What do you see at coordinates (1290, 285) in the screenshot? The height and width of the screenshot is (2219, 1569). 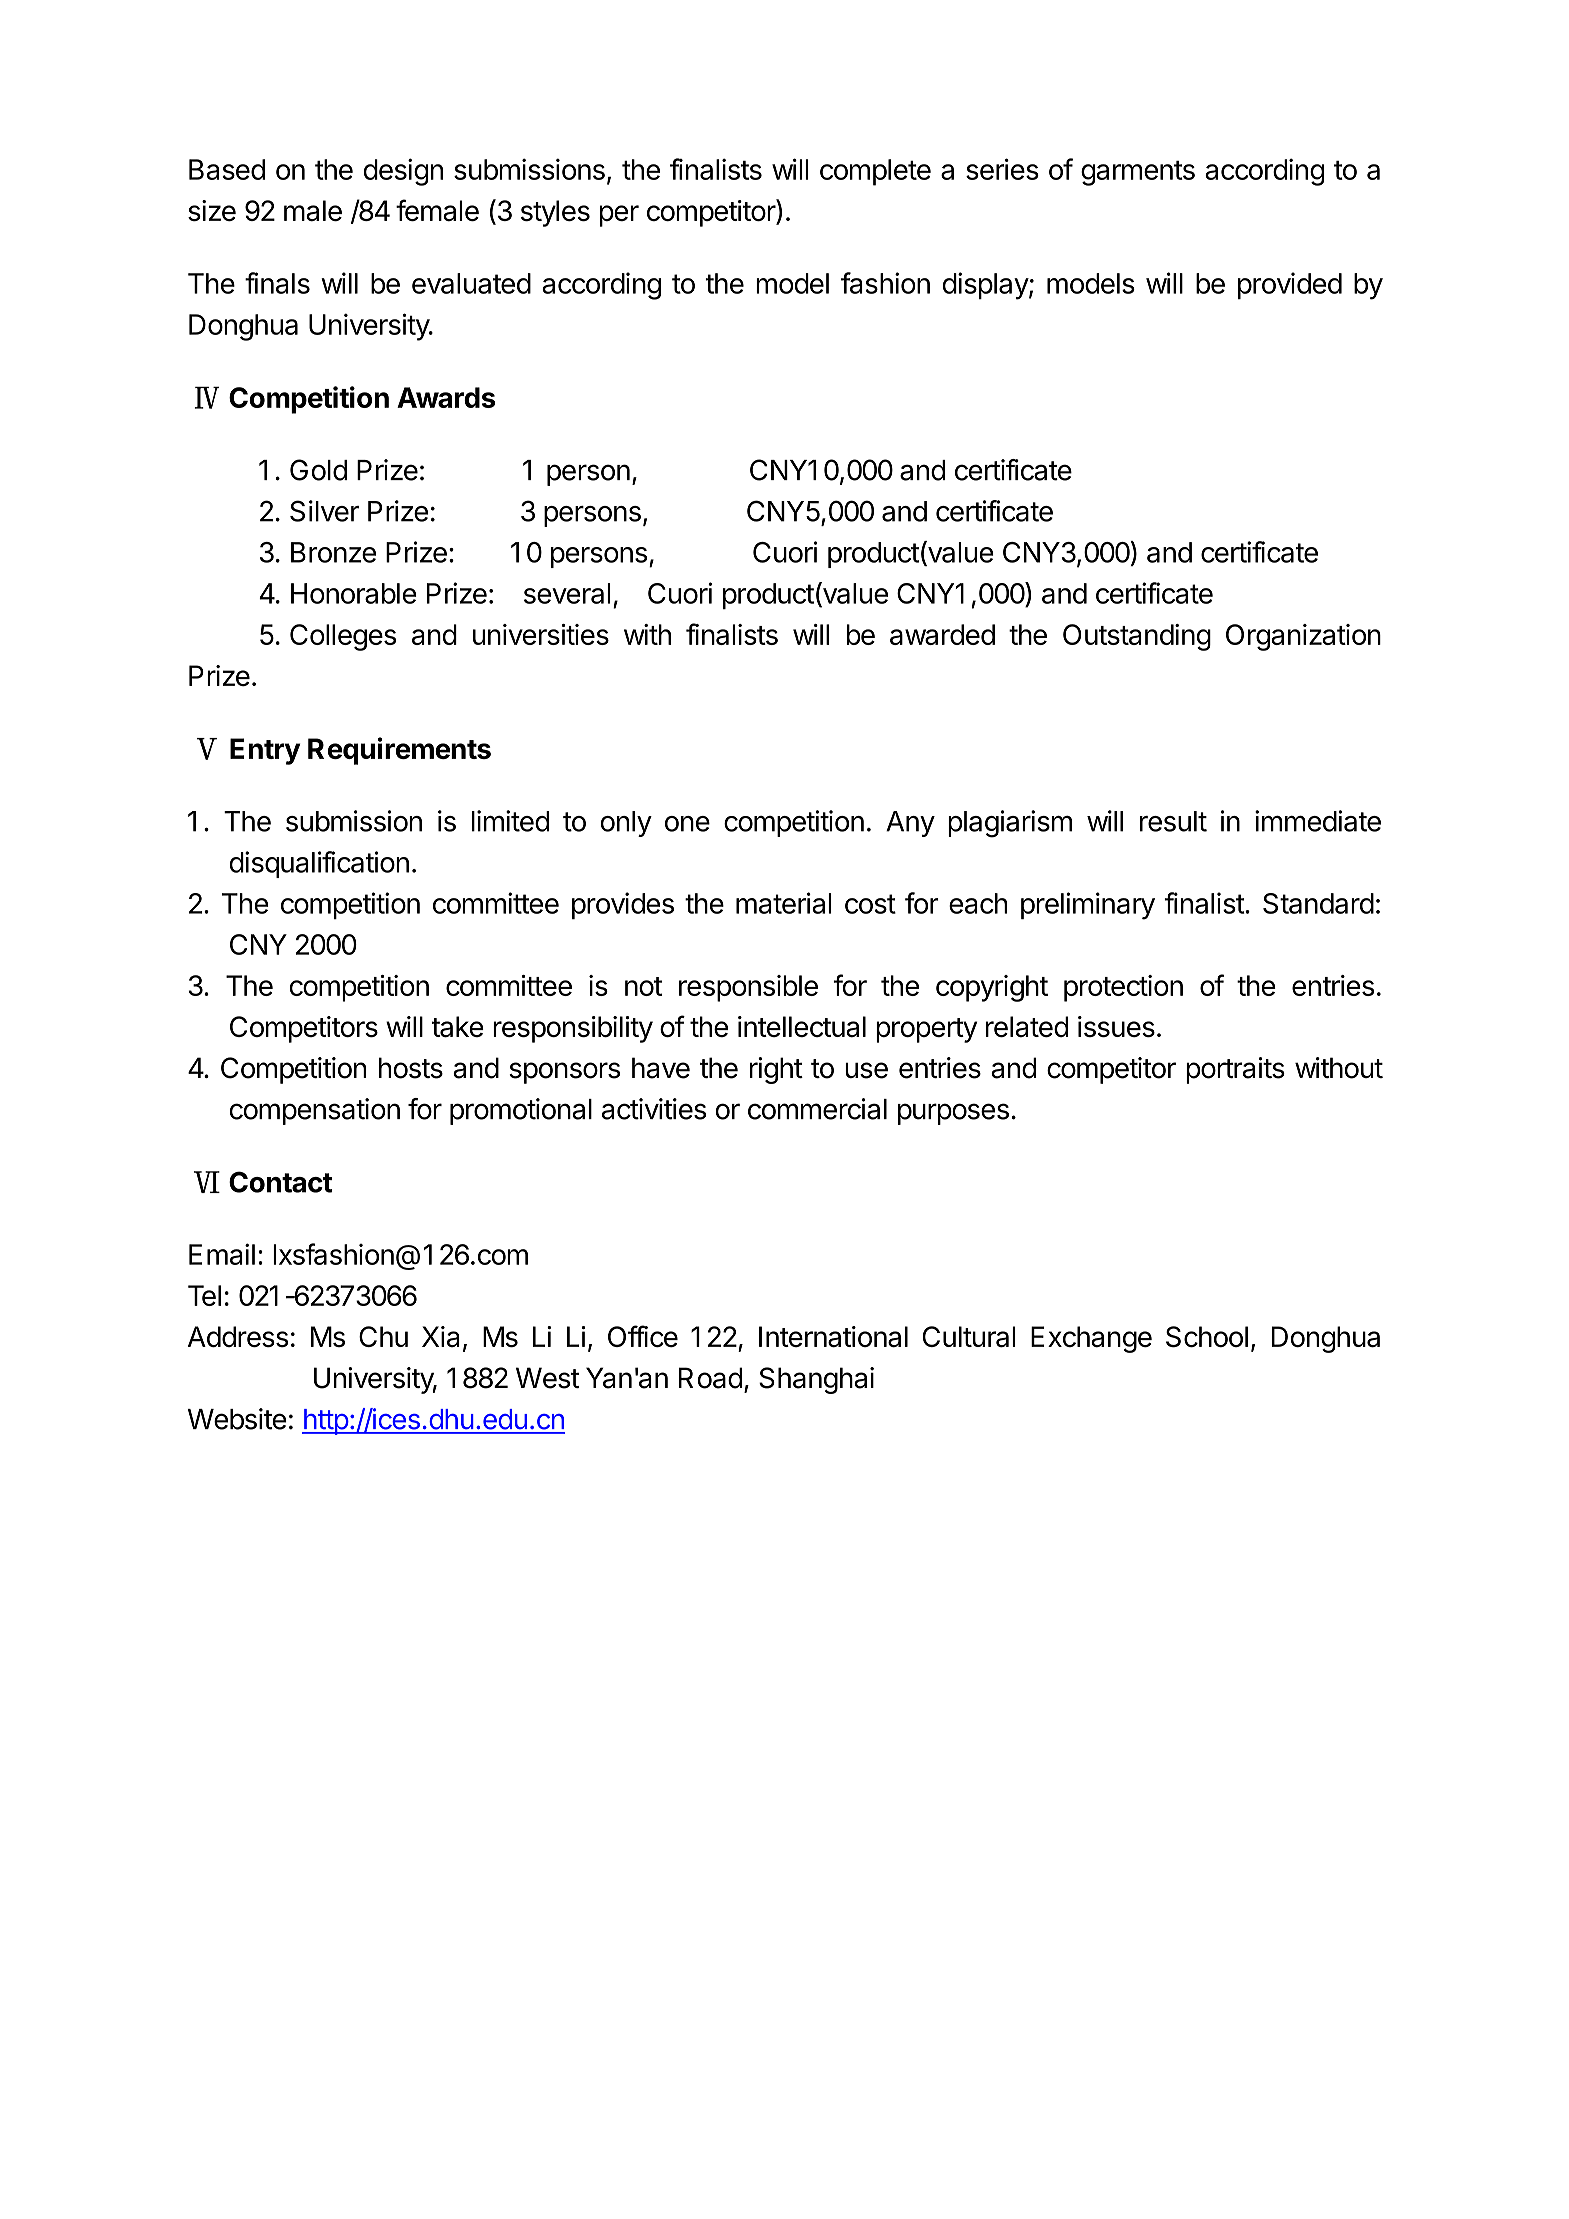 I see `provided` at bounding box center [1290, 285].
